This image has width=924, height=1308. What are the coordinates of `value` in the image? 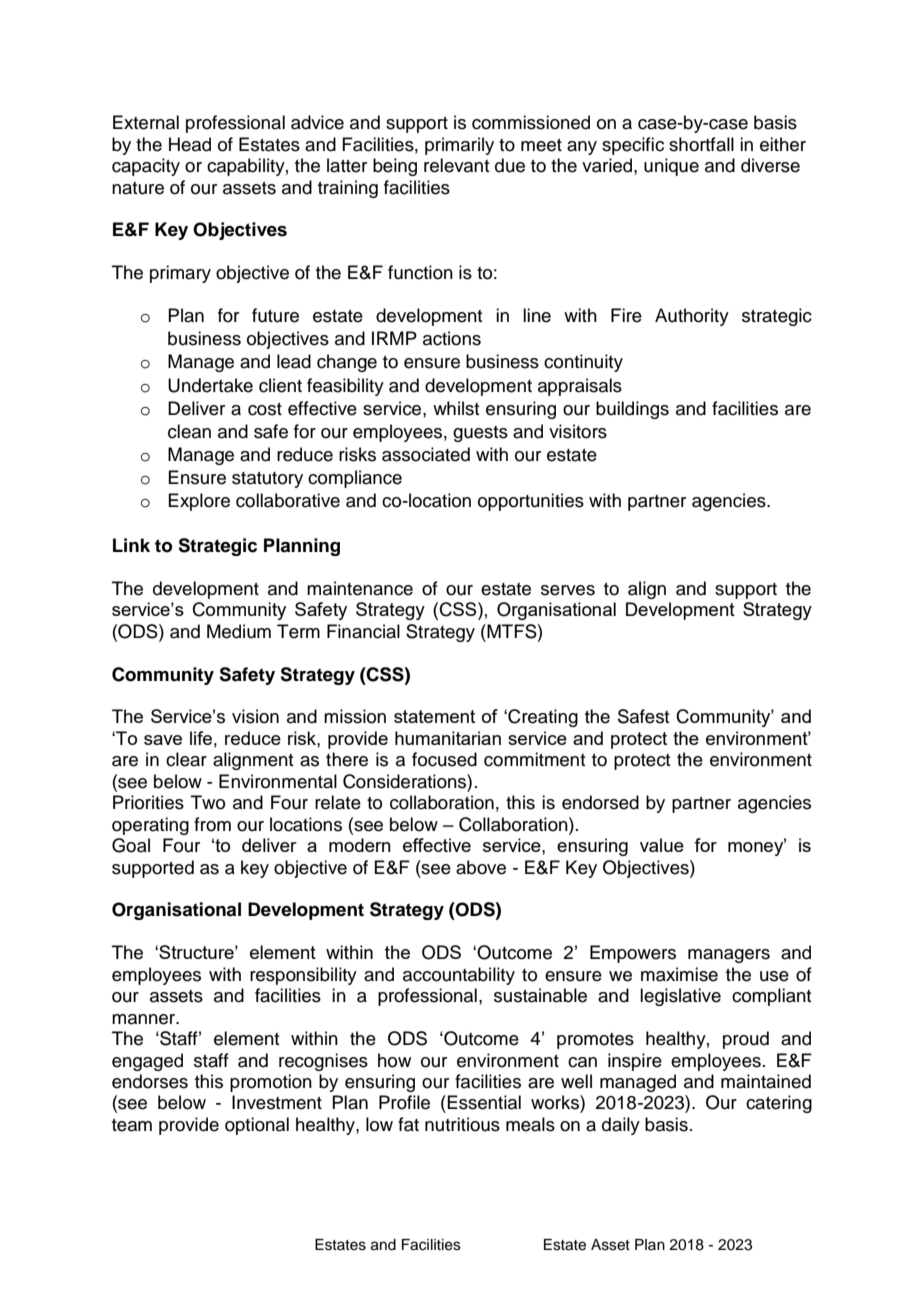 It's located at (662, 845).
